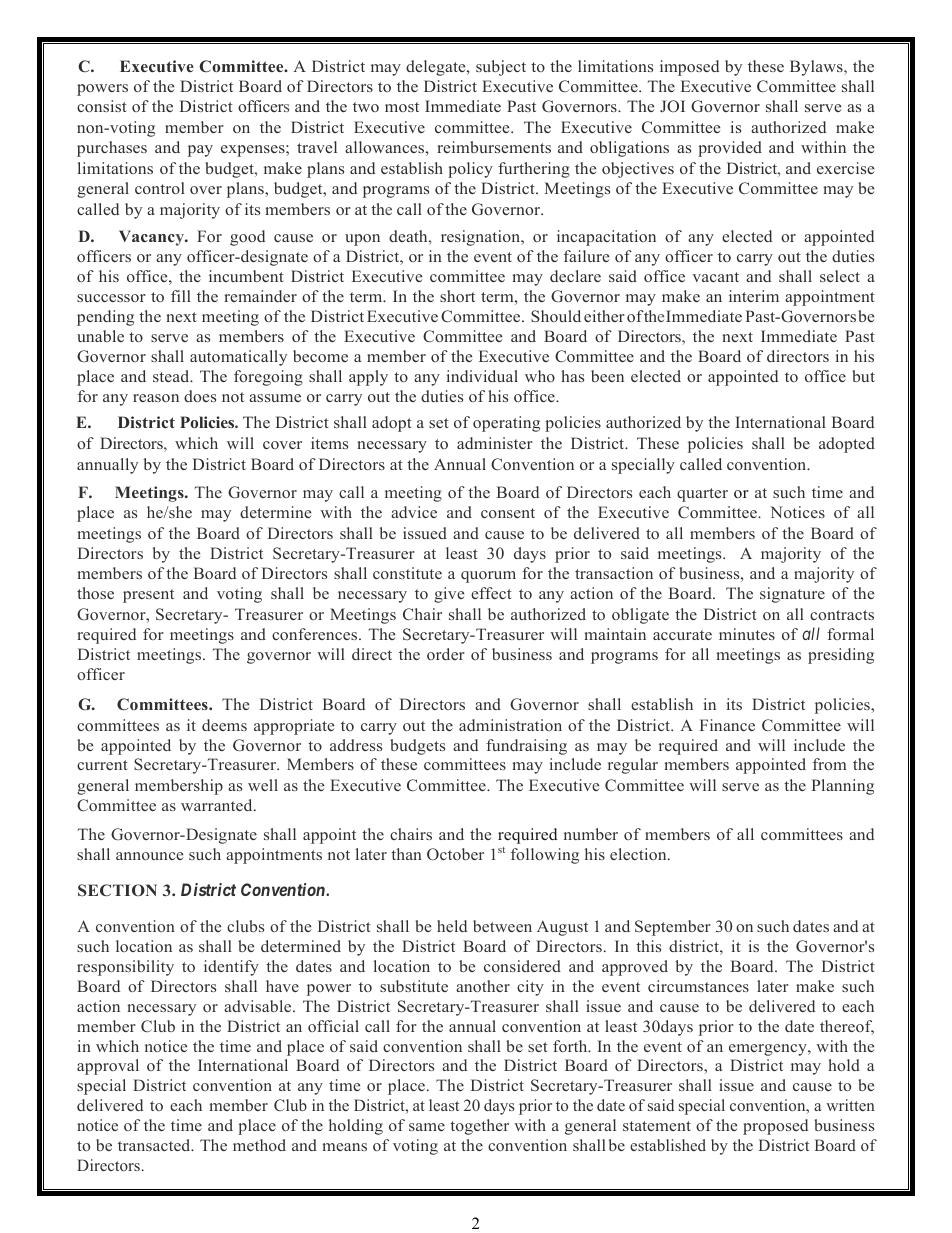 The image size is (952, 1233). What do you see at coordinates (817, 68) in the page?
I see `Bylaws` at bounding box center [817, 68].
